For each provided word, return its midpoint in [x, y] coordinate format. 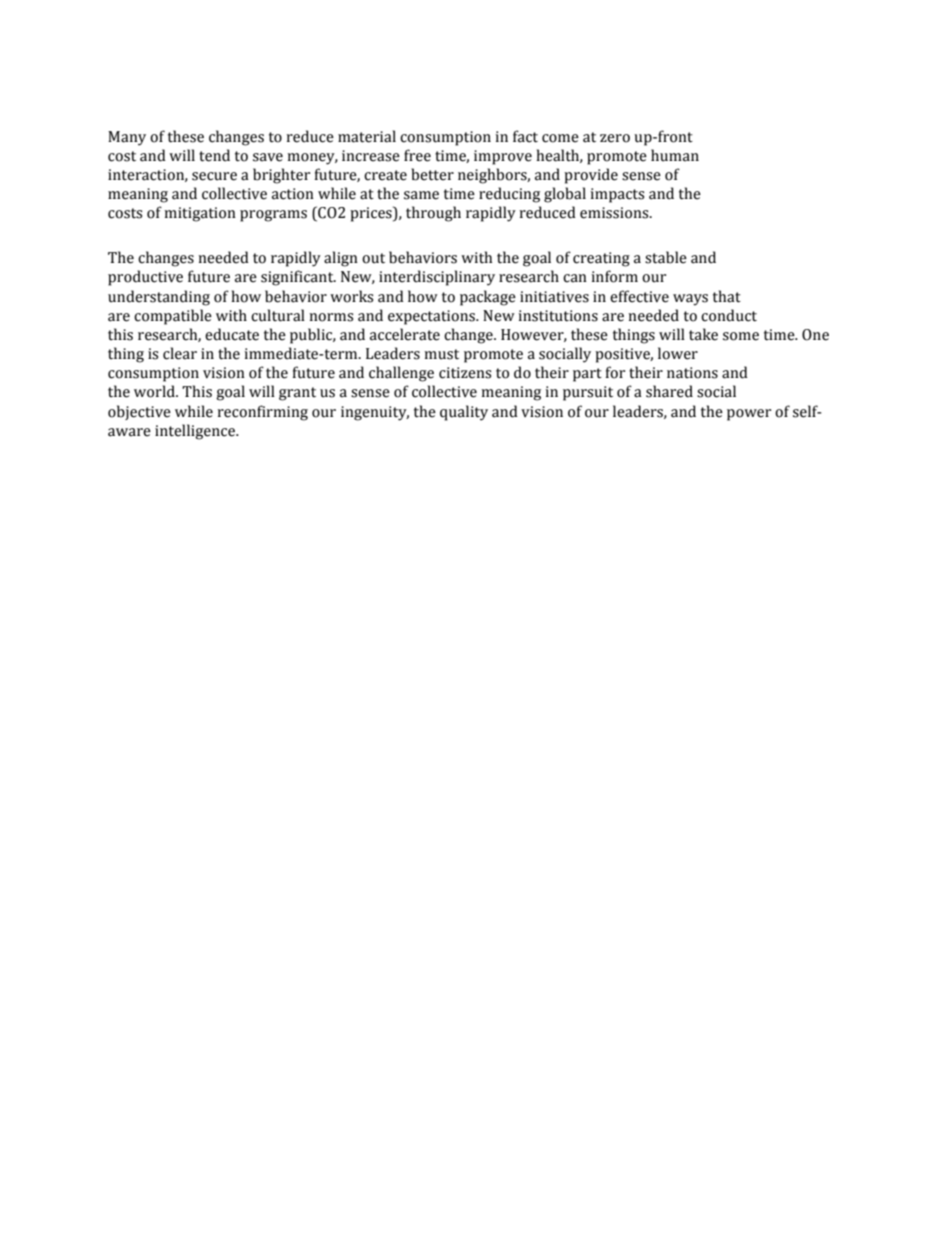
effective [639, 296]
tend [214, 155]
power [749, 415]
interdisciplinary [437, 278]
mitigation [200, 214]
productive [145, 278]
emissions [615, 213]
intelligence [196, 432]
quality [464, 413]
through [433, 214]
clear [180, 353]
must [441, 354]
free [417, 155]
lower [678, 353]
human [675, 155]
